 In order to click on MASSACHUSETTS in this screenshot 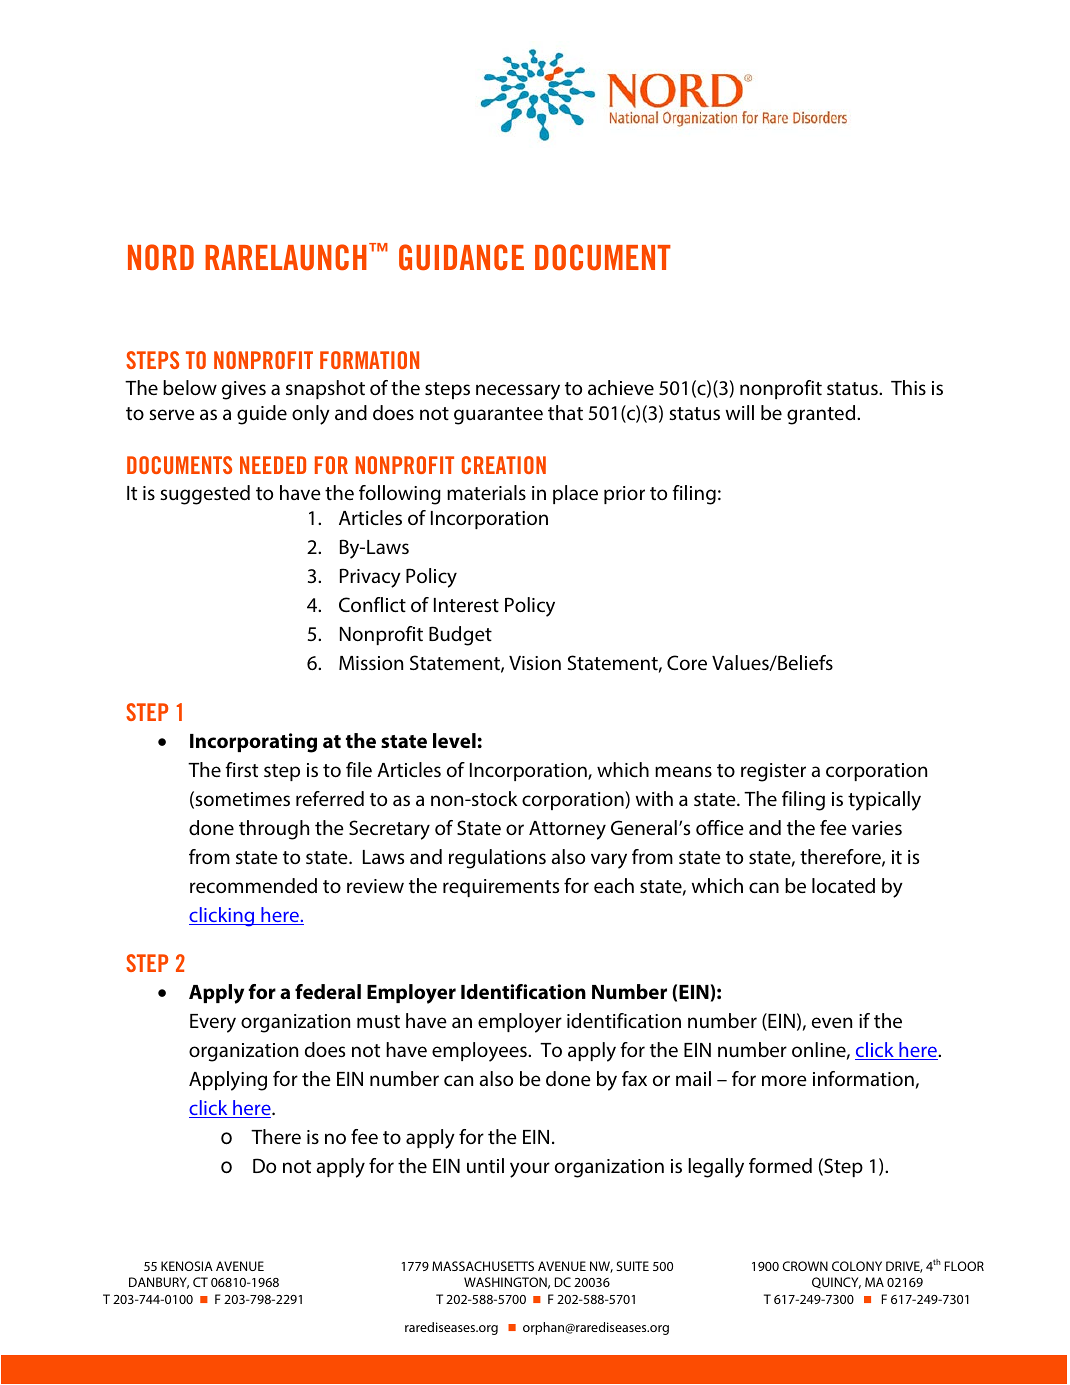, I will do `click(483, 1266)`.
